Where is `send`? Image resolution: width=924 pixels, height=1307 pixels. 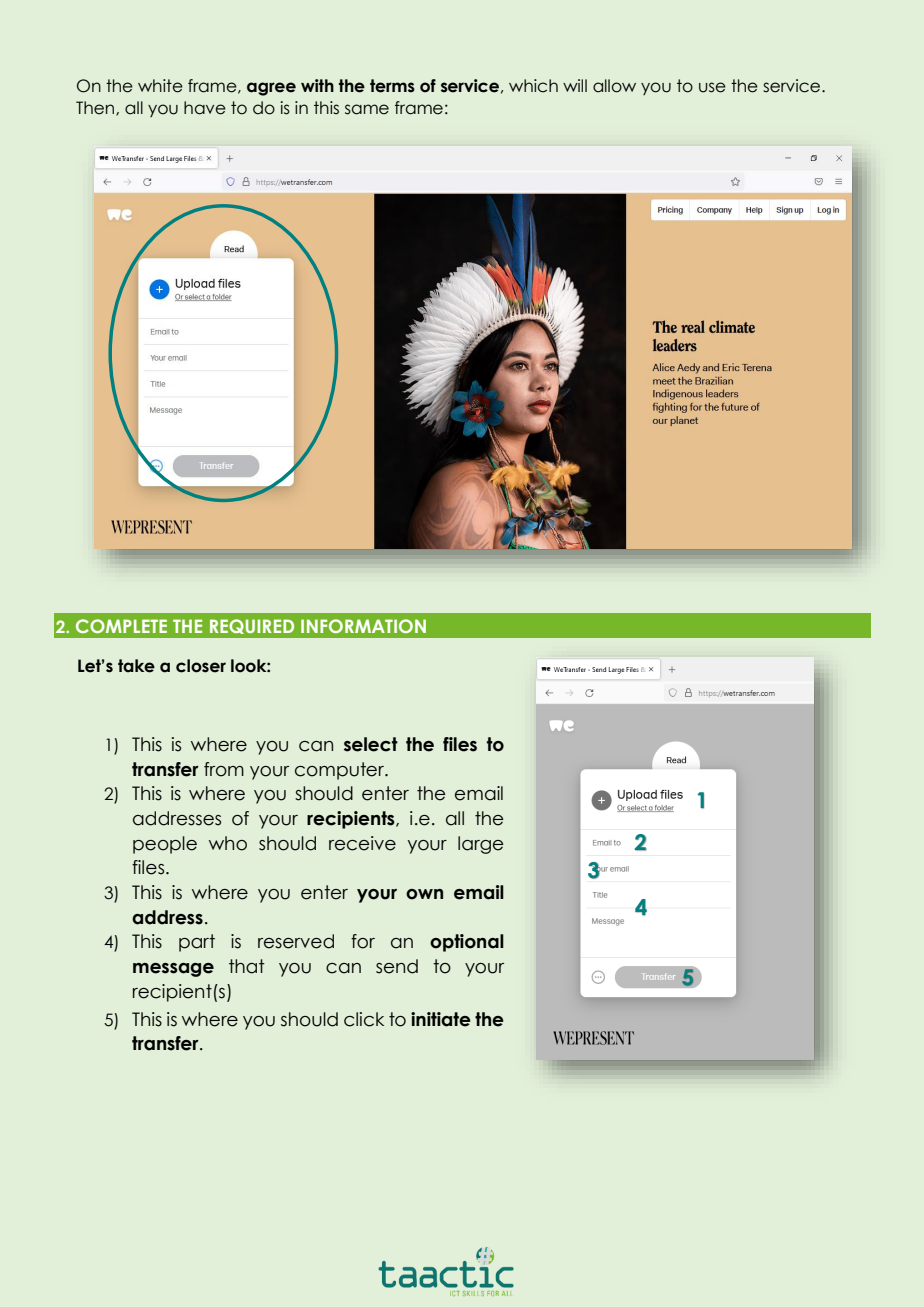 send is located at coordinates (397, 966).
